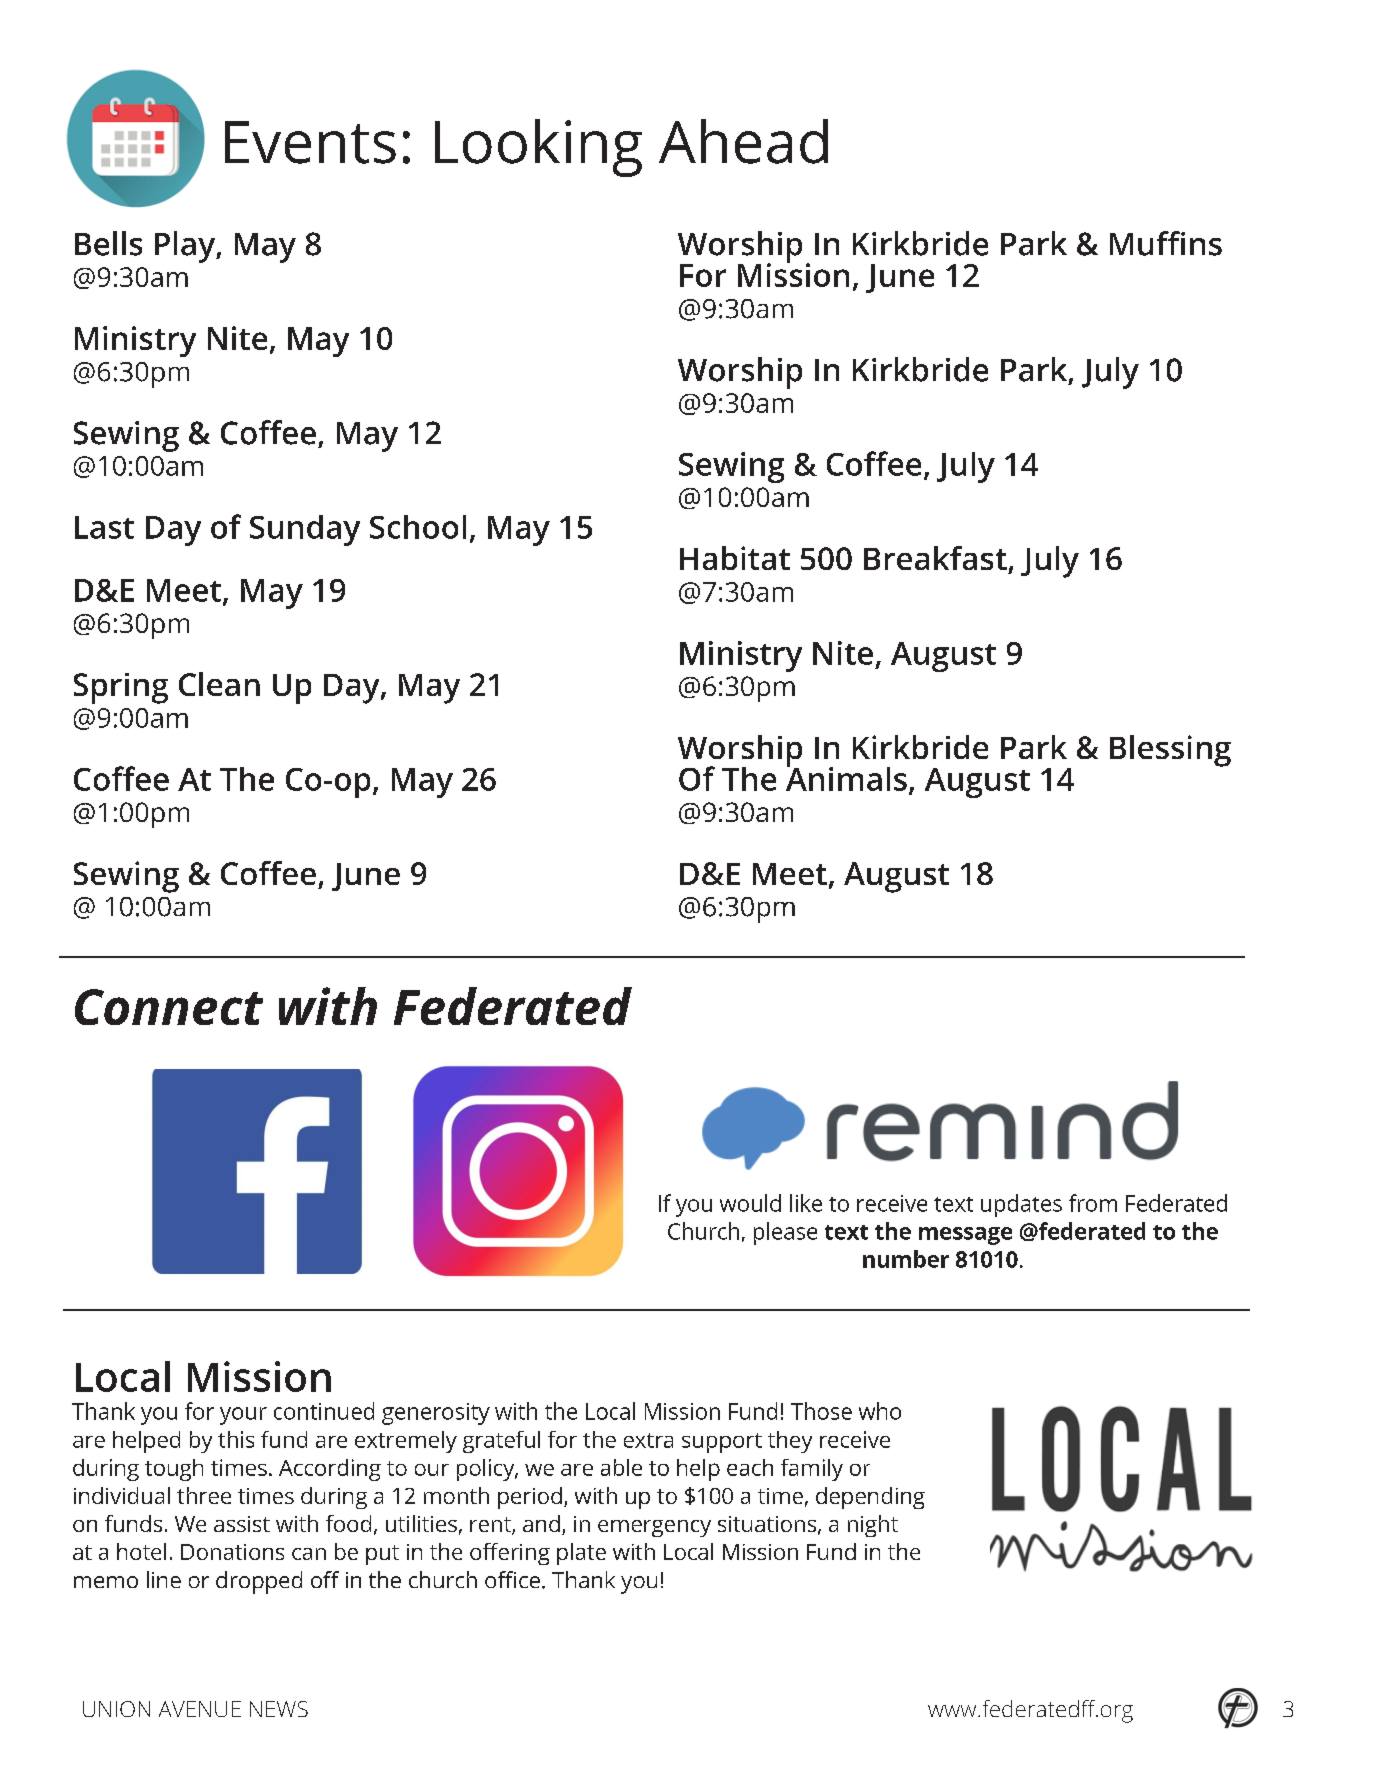  What do you see at coordinates (743, 141) in the document?
I see `Ahead` at bounding box center [743, 141].
